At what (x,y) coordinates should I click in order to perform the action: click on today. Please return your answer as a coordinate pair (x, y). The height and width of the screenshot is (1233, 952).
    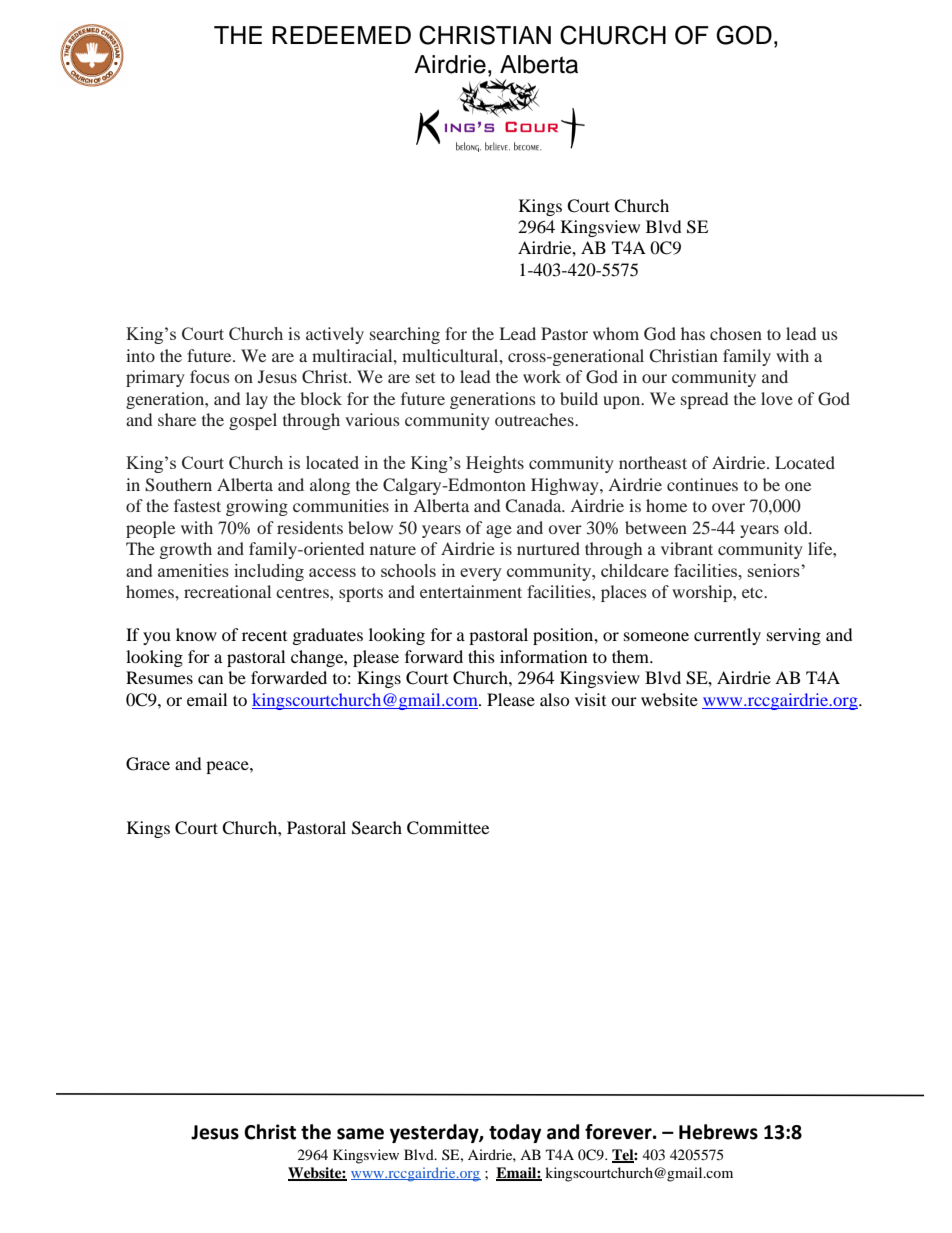
    Looking at the image, I should click on (515, 1133).
